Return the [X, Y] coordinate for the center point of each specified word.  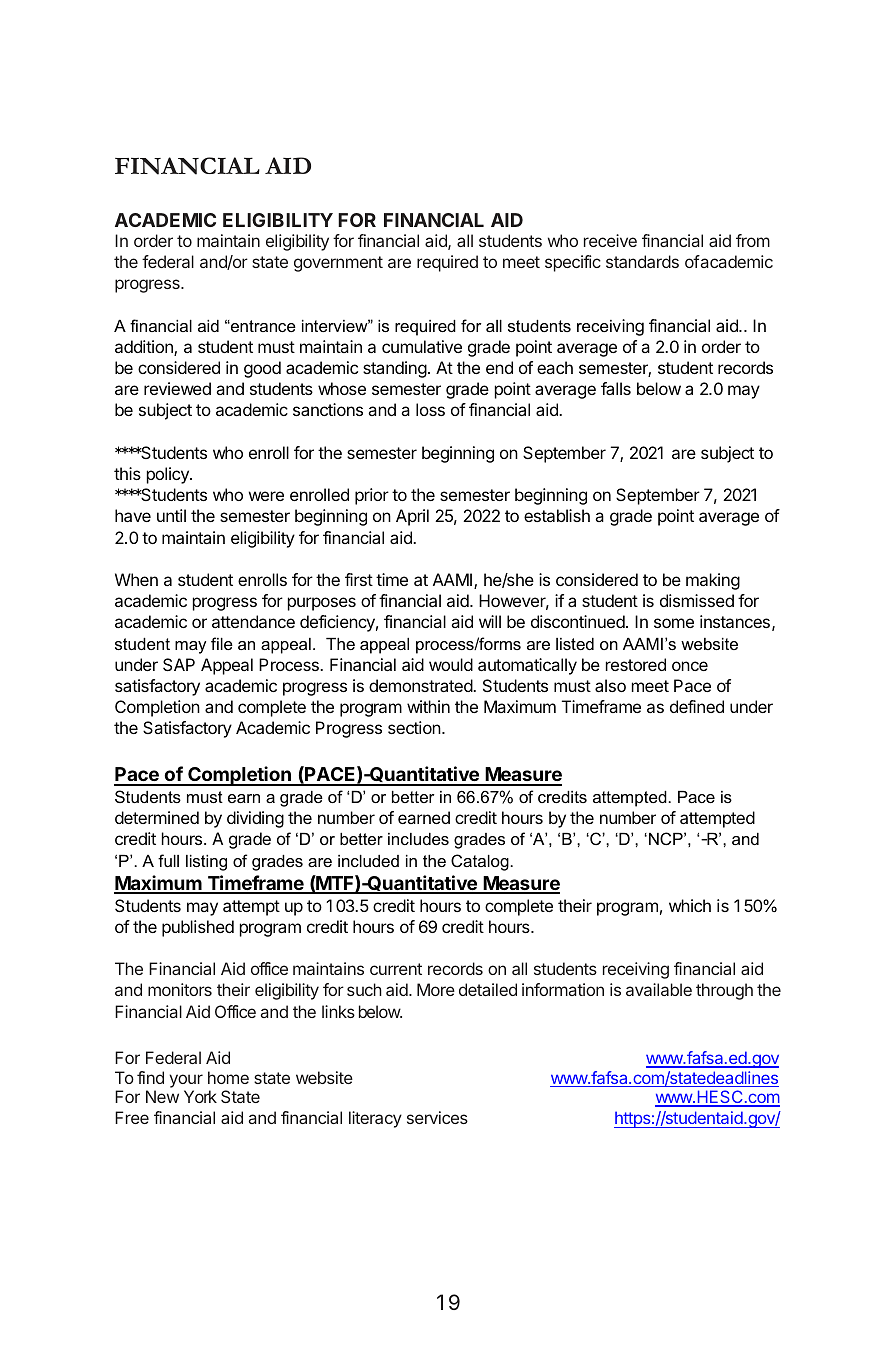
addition [145, 348]
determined [157, 817]
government [338, 264]
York [200, 1096]
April [412, 517]
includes [418, 839]
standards [642, 261]
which [690, 905]
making [713, 581]
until [171, 515]
